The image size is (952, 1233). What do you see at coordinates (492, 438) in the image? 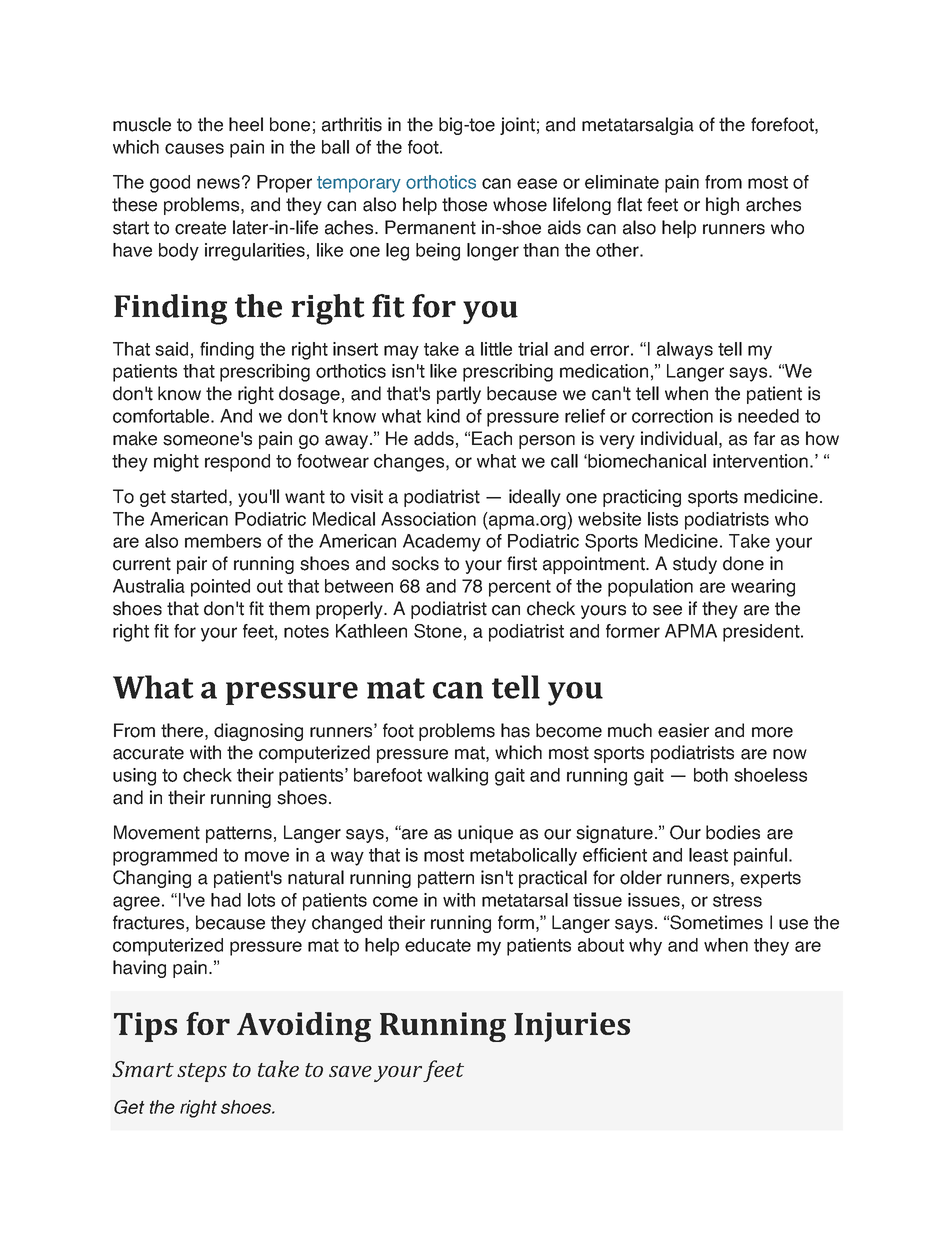
I see `Each` at bounding box center [492, 438].
